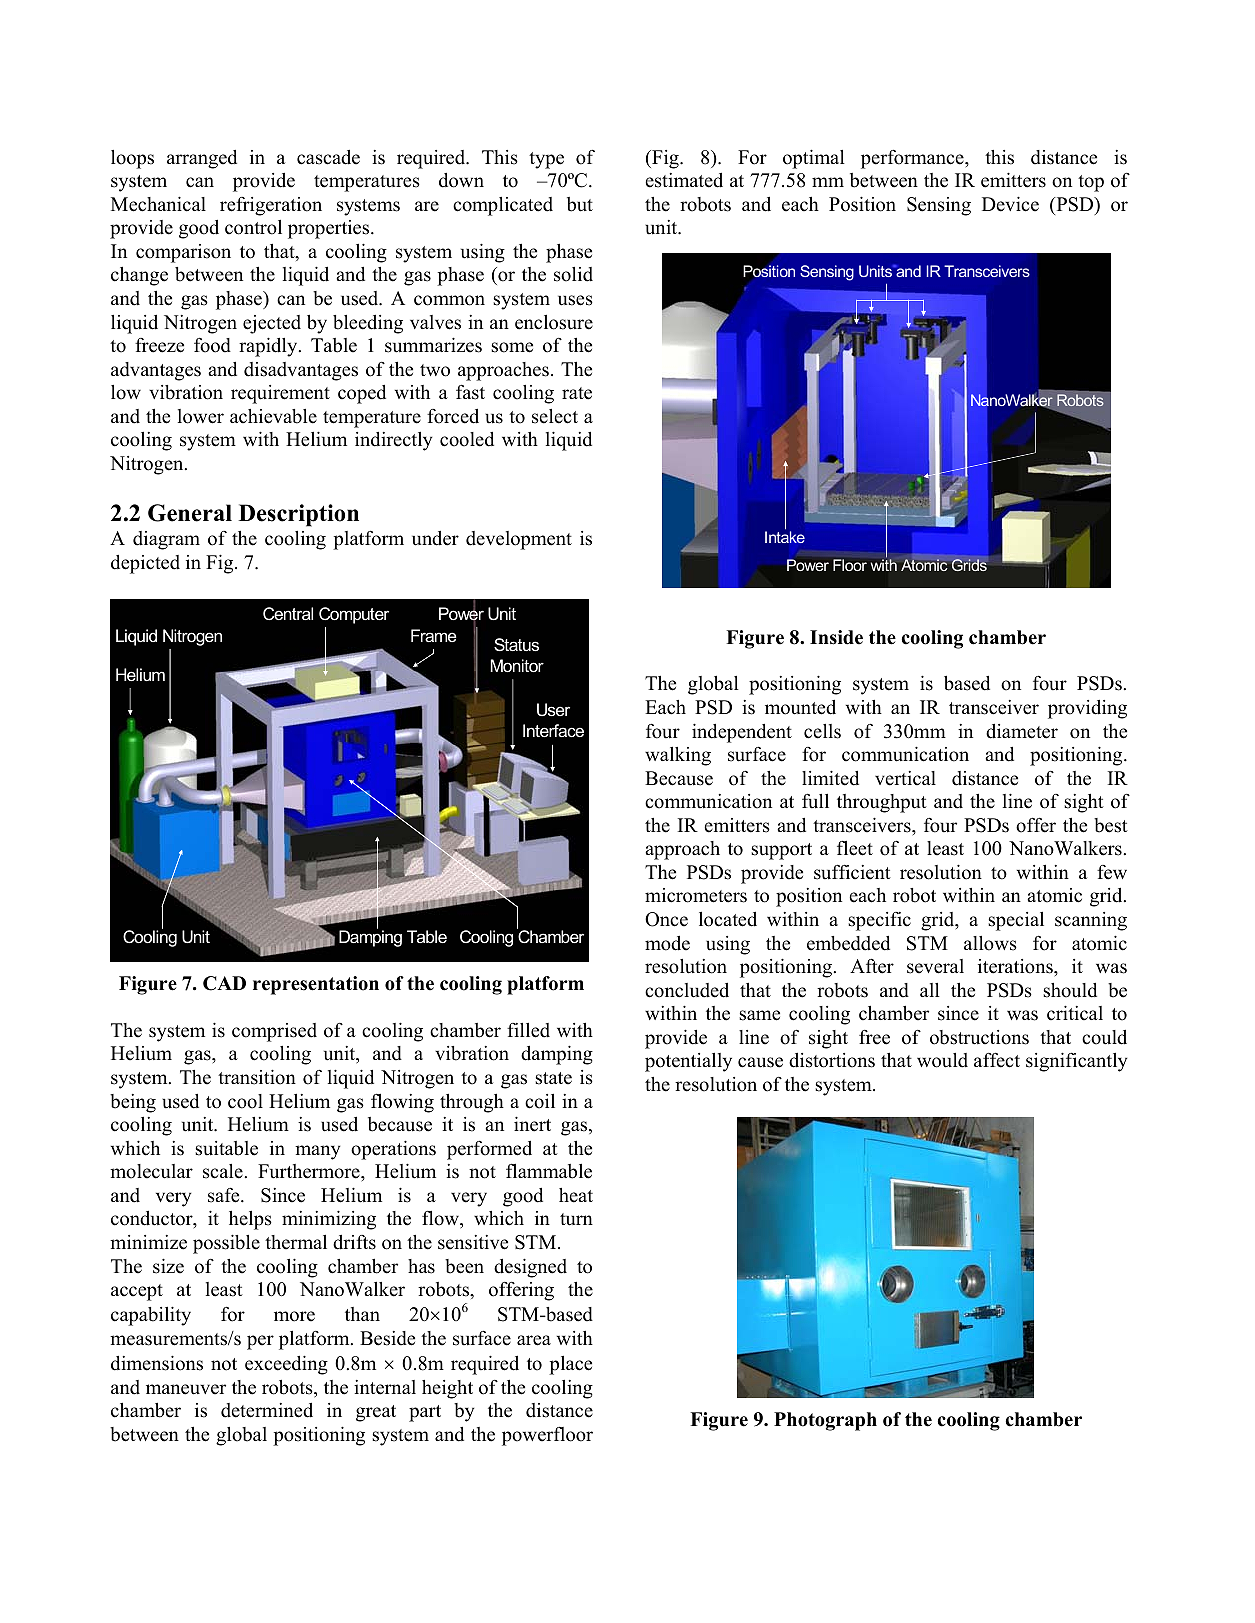 This document has height=1623, width=1255. Describe the element at coordinates (267, 1410) in the document. I see `determined` at that location.
